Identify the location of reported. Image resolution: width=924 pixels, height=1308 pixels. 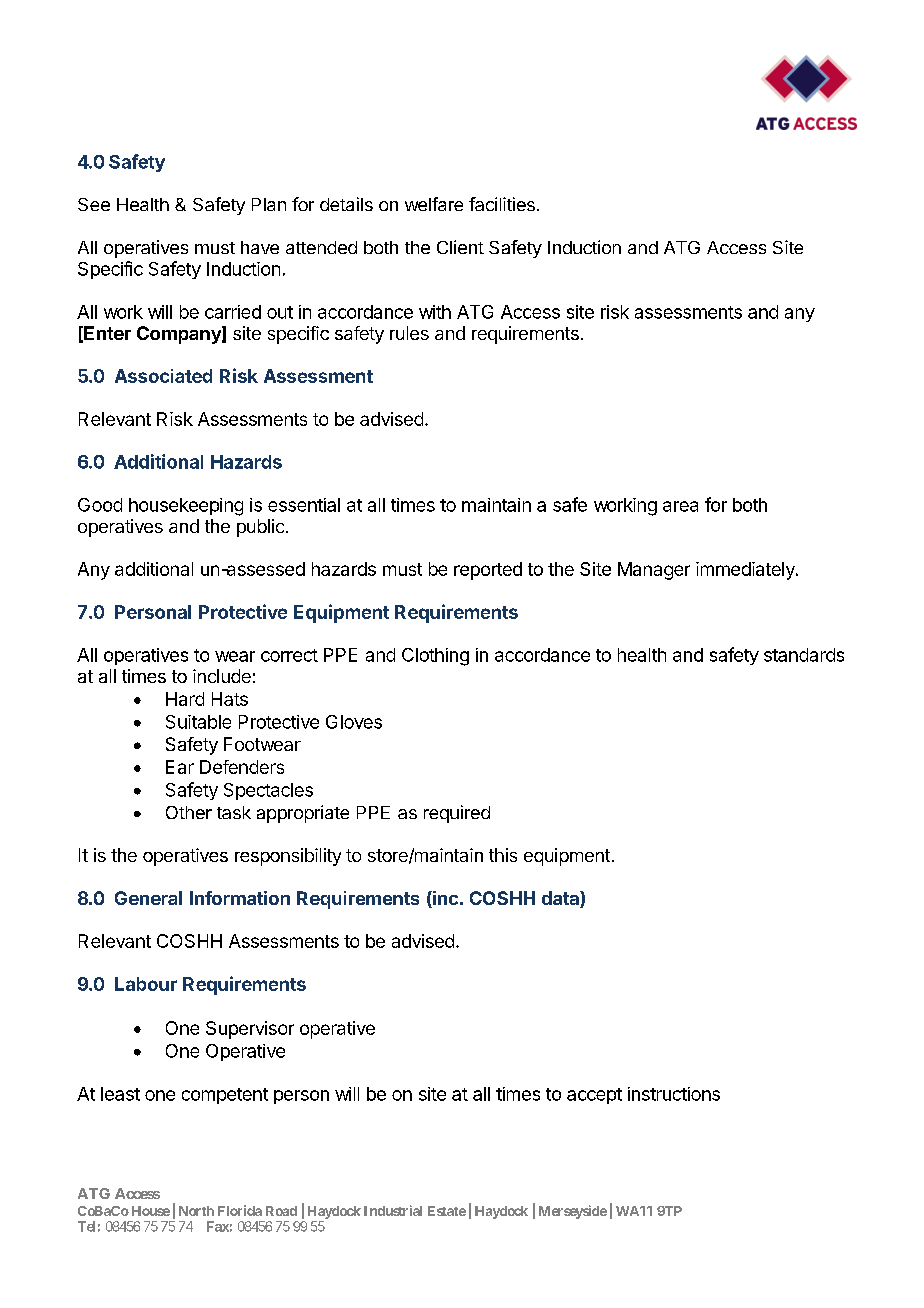
(488, 571).
